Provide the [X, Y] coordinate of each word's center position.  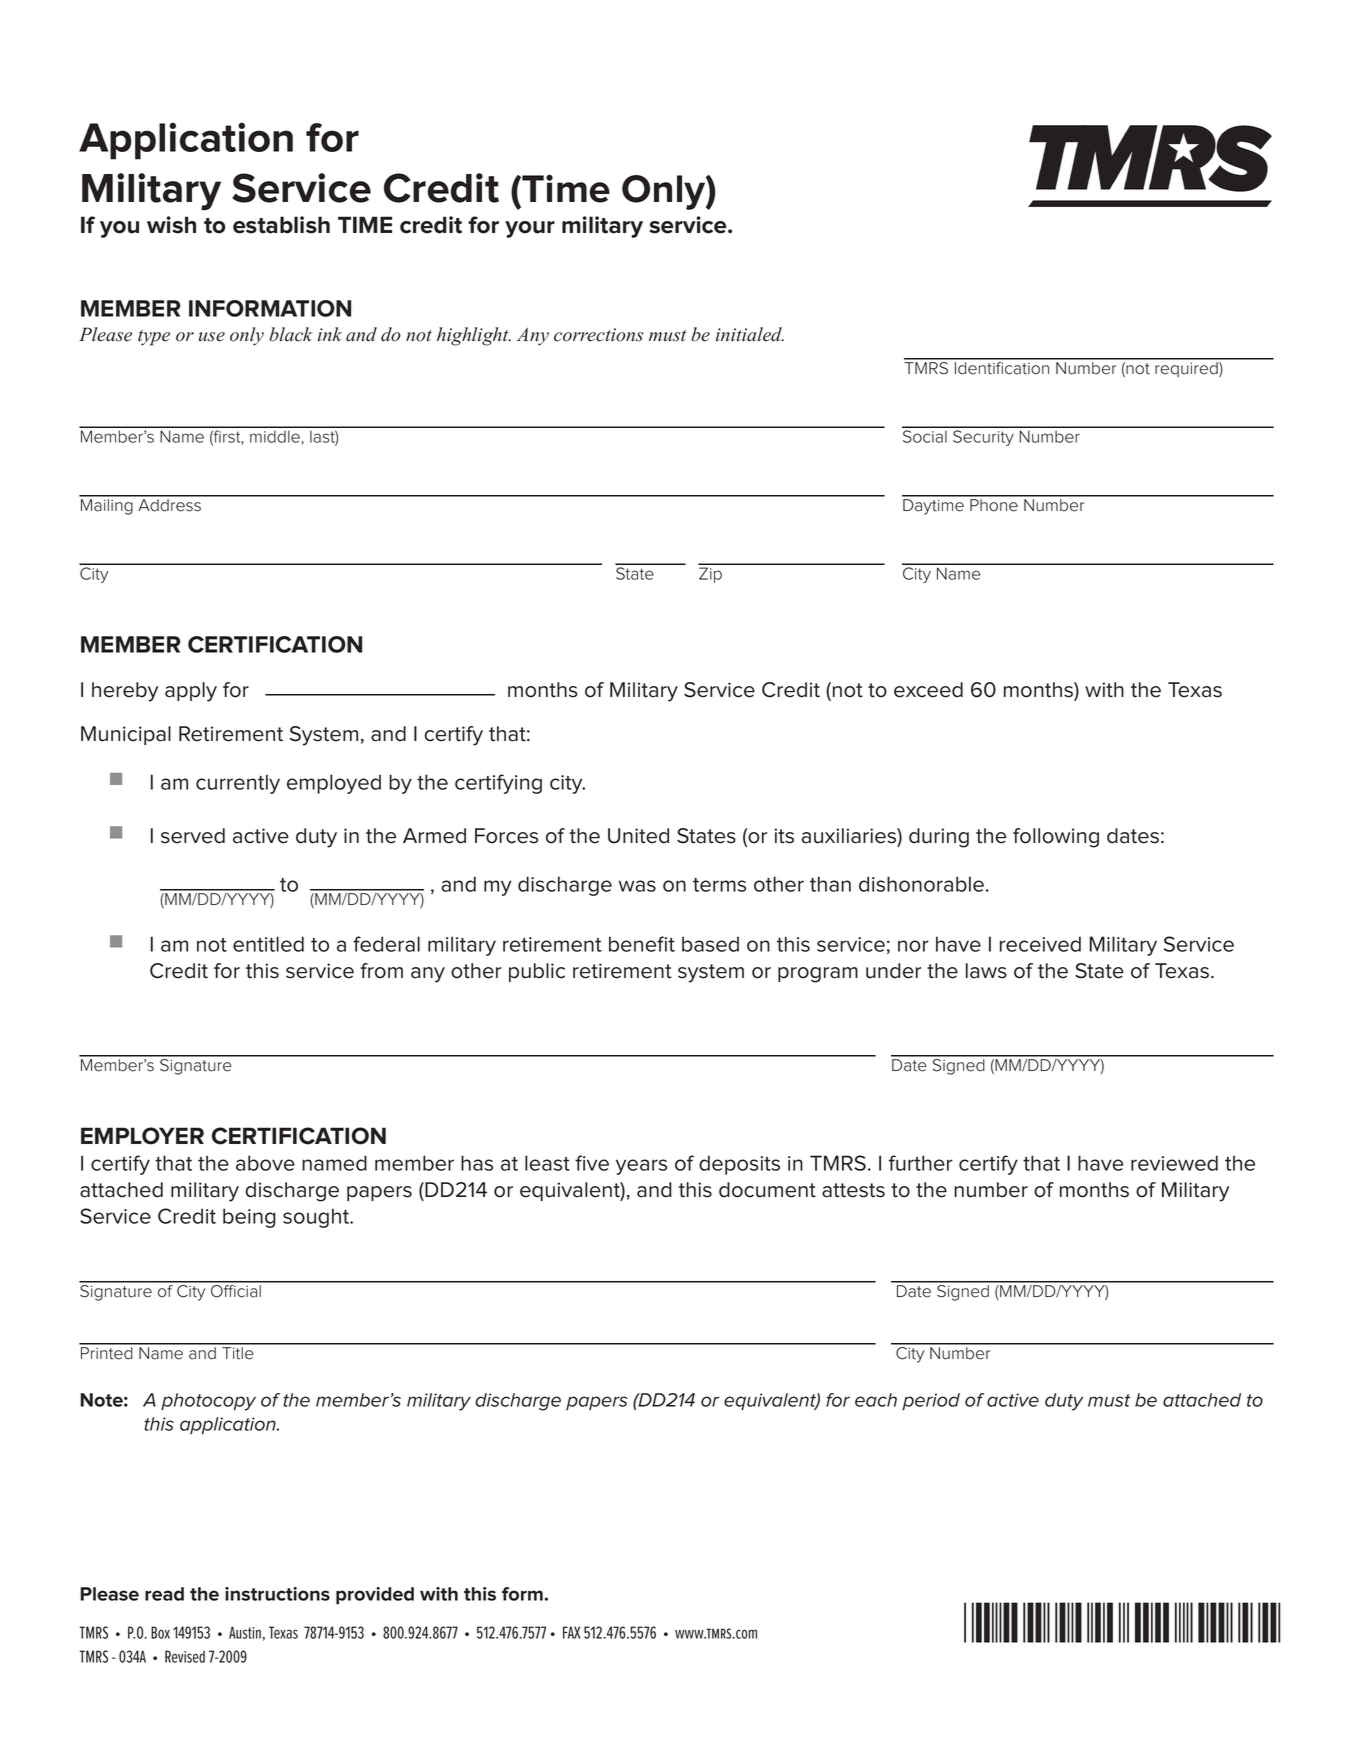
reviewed [1174, 1163]
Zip [710, 575]
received [1040, 944]
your [530, 229]
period [931, 1401]
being [249, 1218]
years [641, 1167]
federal [386, 944]
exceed [928, 690]
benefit [642, 944]
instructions [277, 1594]
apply [191, 692]
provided [375, 1596]
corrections [598, 335]
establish [281, 225]
